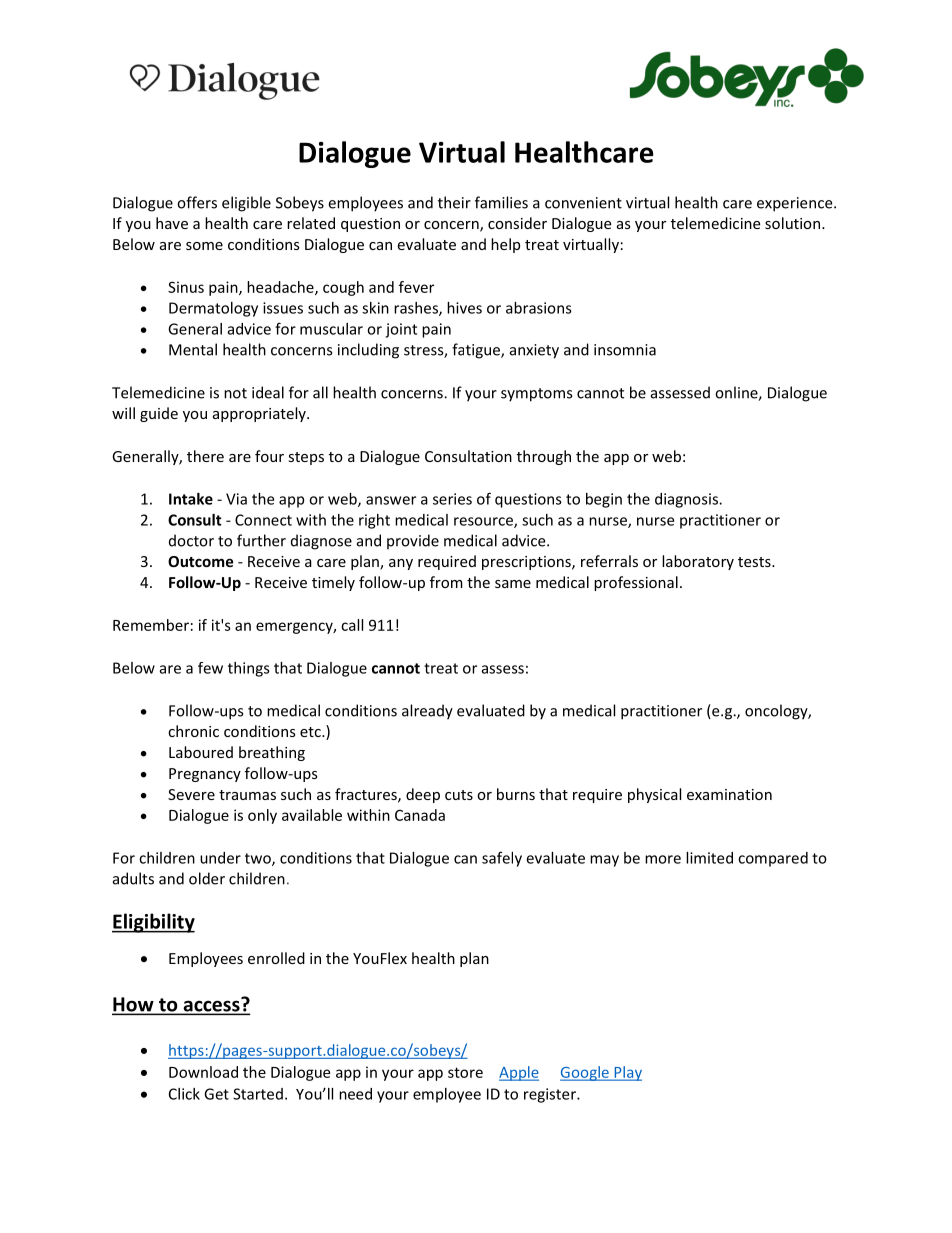 The height and width of the document is (1233, 952). I want to click on solution, so click(792, 223).
